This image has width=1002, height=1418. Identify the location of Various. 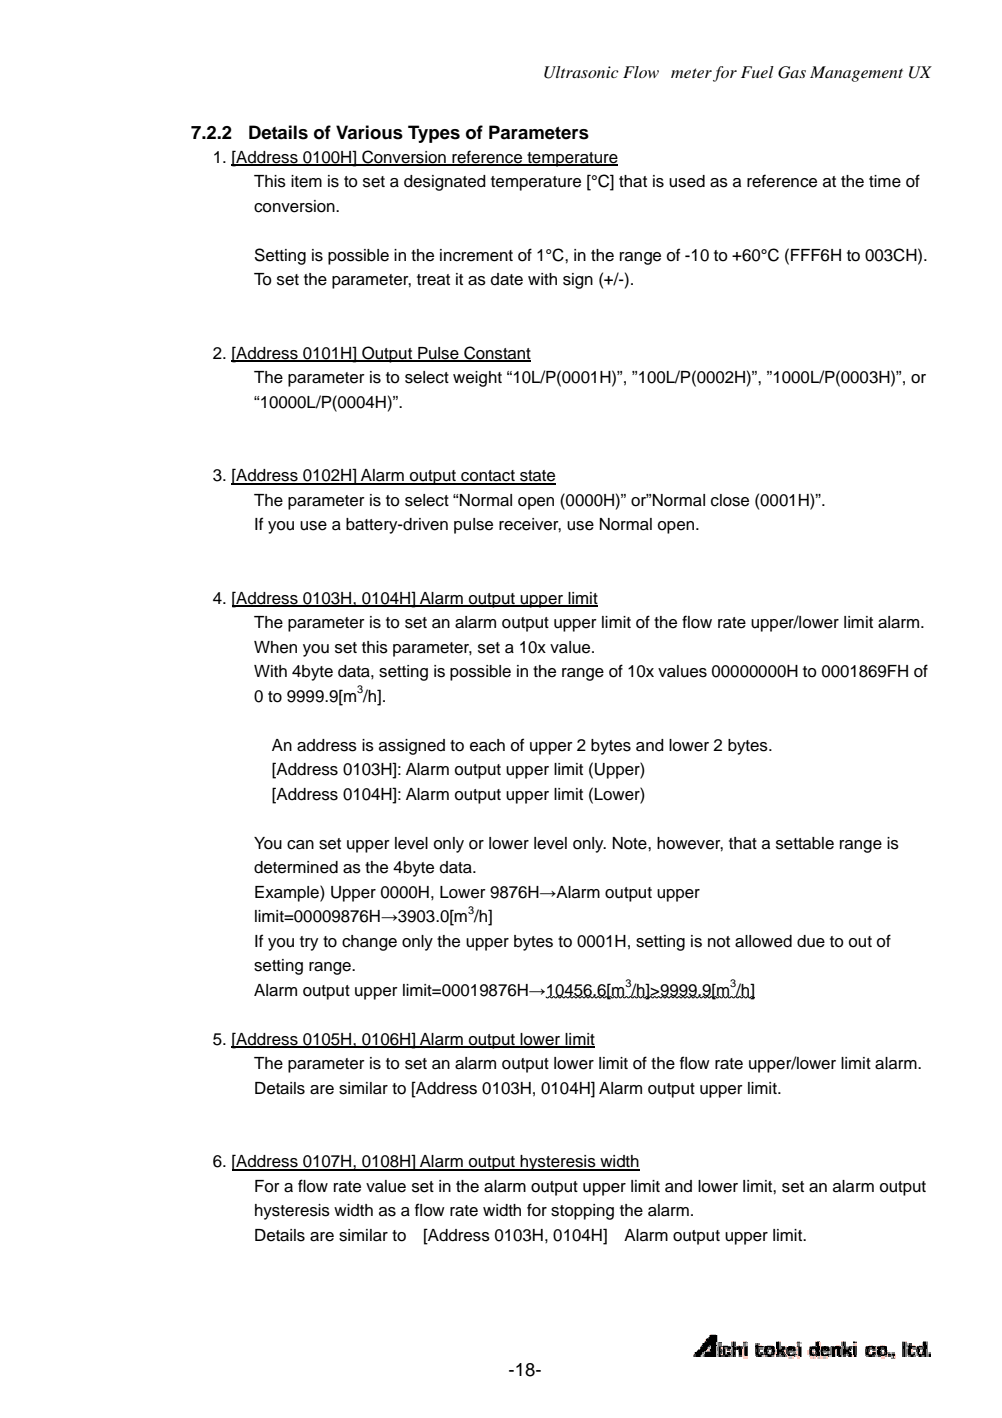
(369, 132).
